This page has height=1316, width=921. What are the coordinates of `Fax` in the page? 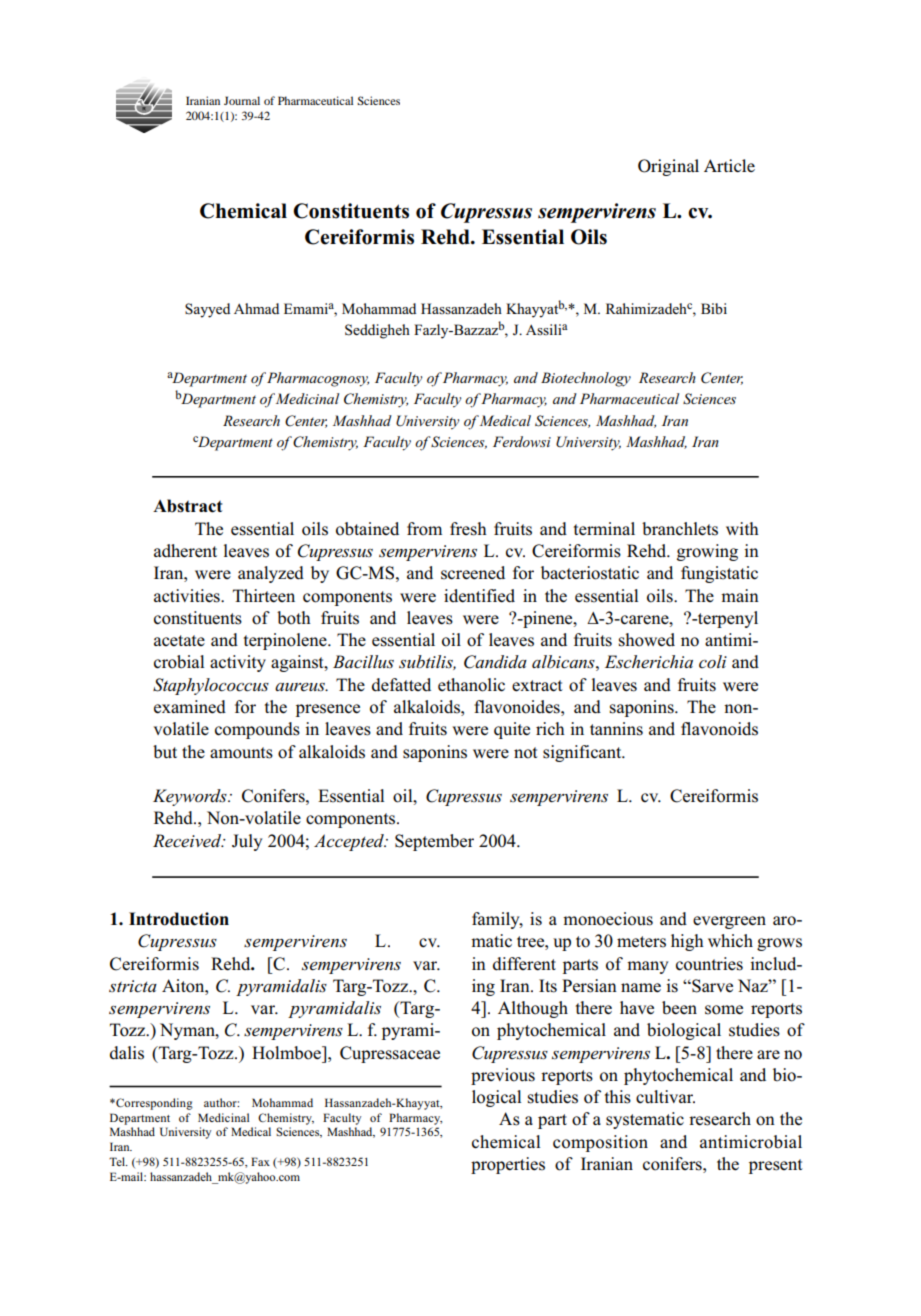 It's located at (260, 1161).
